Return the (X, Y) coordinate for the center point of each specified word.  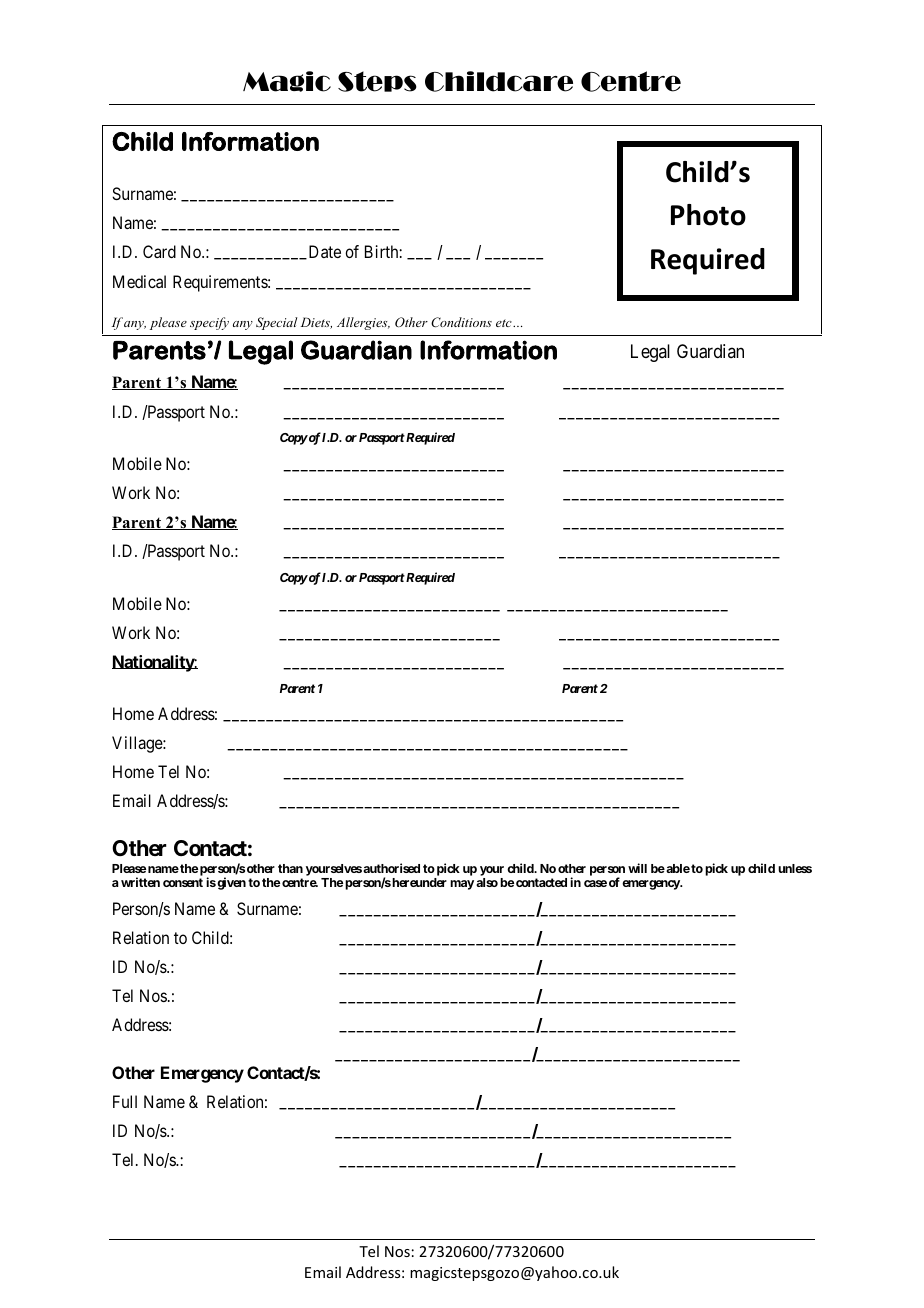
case (595, 883)
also (487, 882)
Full (125, 1101)
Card (159, 251)
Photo (708, 215)
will (637, 868)
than (290, 868)
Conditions (461, 322)
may (462, 885)
